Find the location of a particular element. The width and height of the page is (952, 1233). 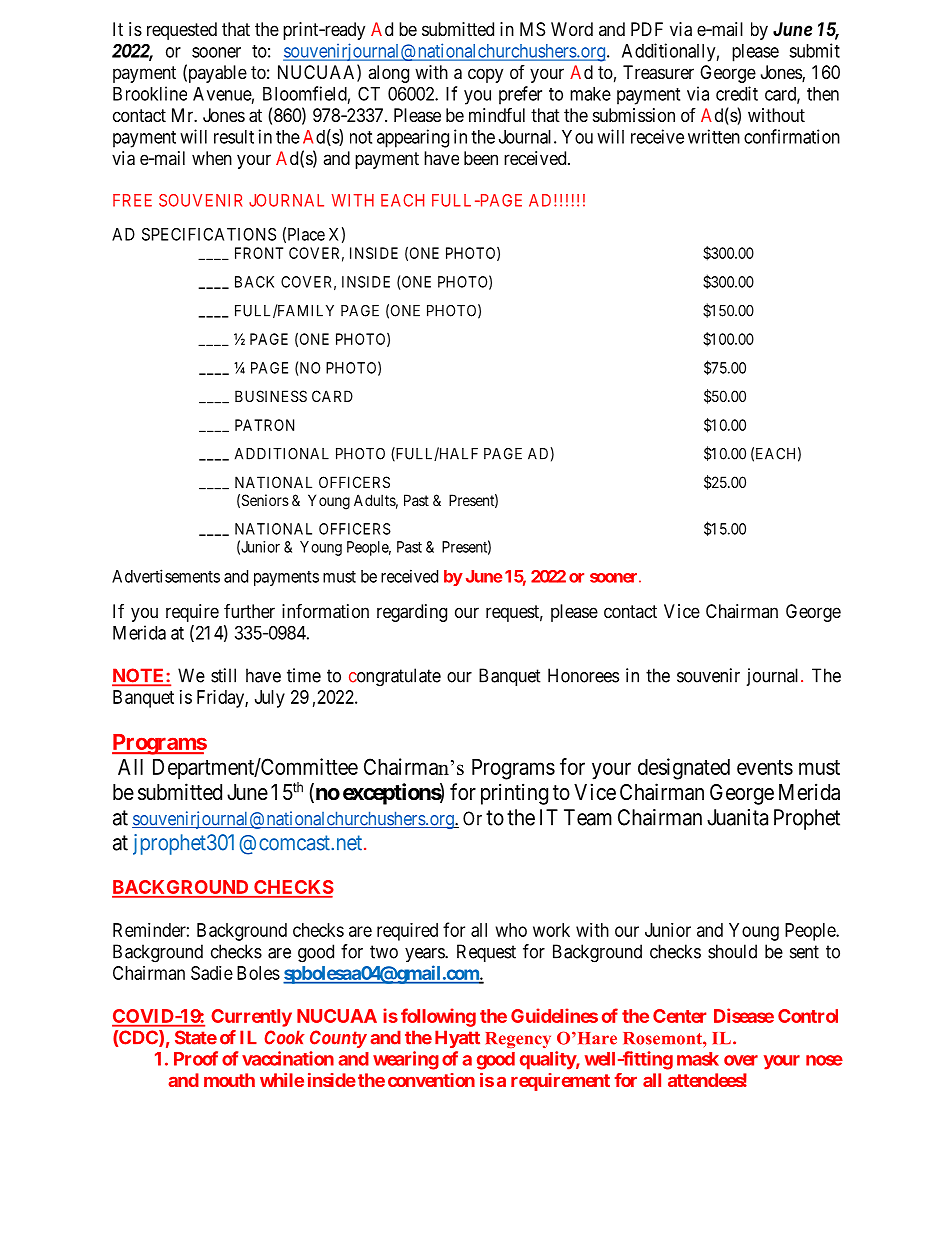

BUSINESS is located at coordinates (271, 396).
